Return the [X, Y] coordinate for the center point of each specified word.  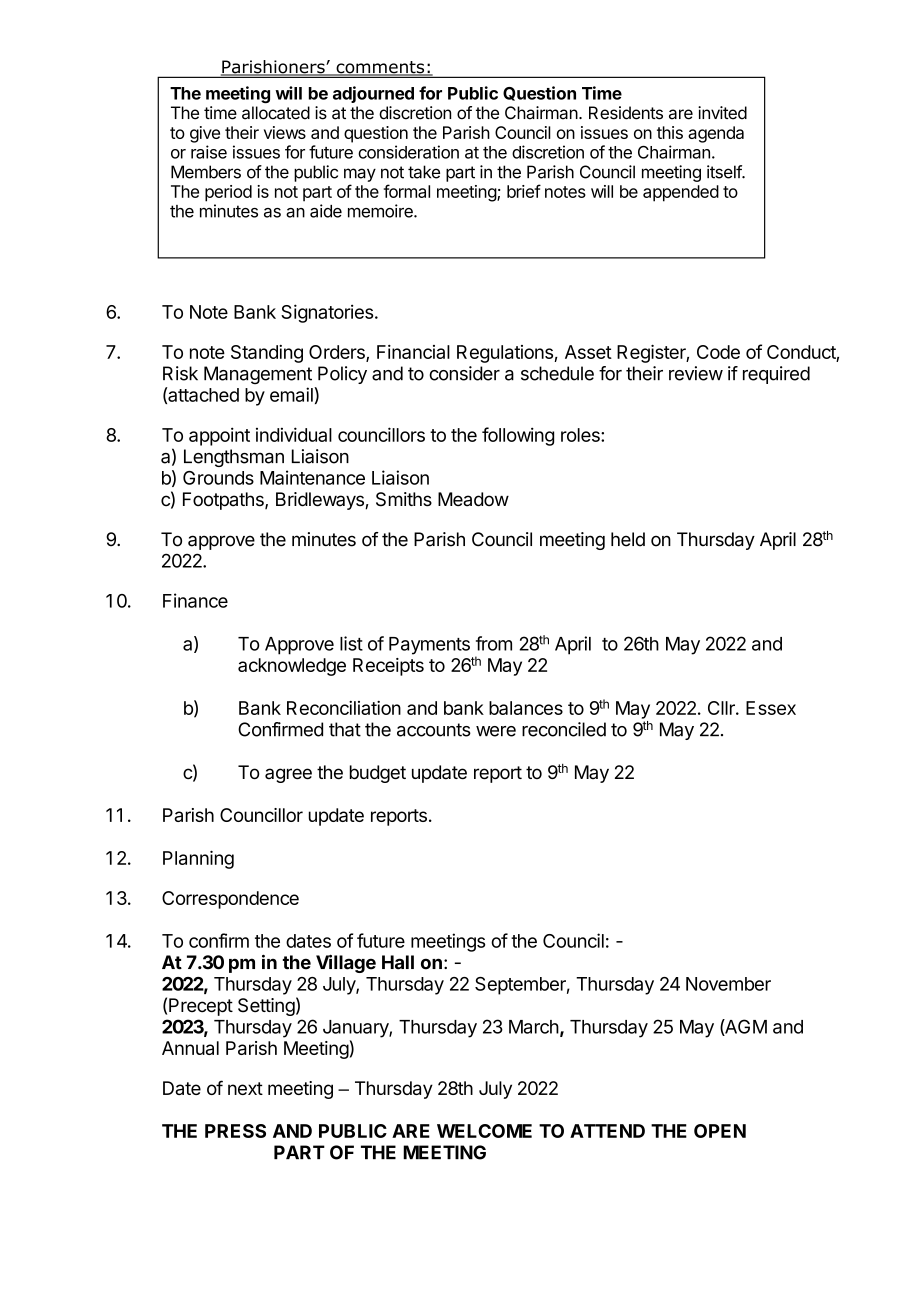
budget [378, 774]
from [494, 643]
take [424, 172]
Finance [195, 600]
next [245, 1088]
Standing [267, 354]
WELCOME [484, 1131]
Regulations [506, 354]
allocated [276, 113]
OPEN [720, 1131]
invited [722, 113]
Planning [198, 859]
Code [718, 352]
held [628, 539]
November [728, 984]
